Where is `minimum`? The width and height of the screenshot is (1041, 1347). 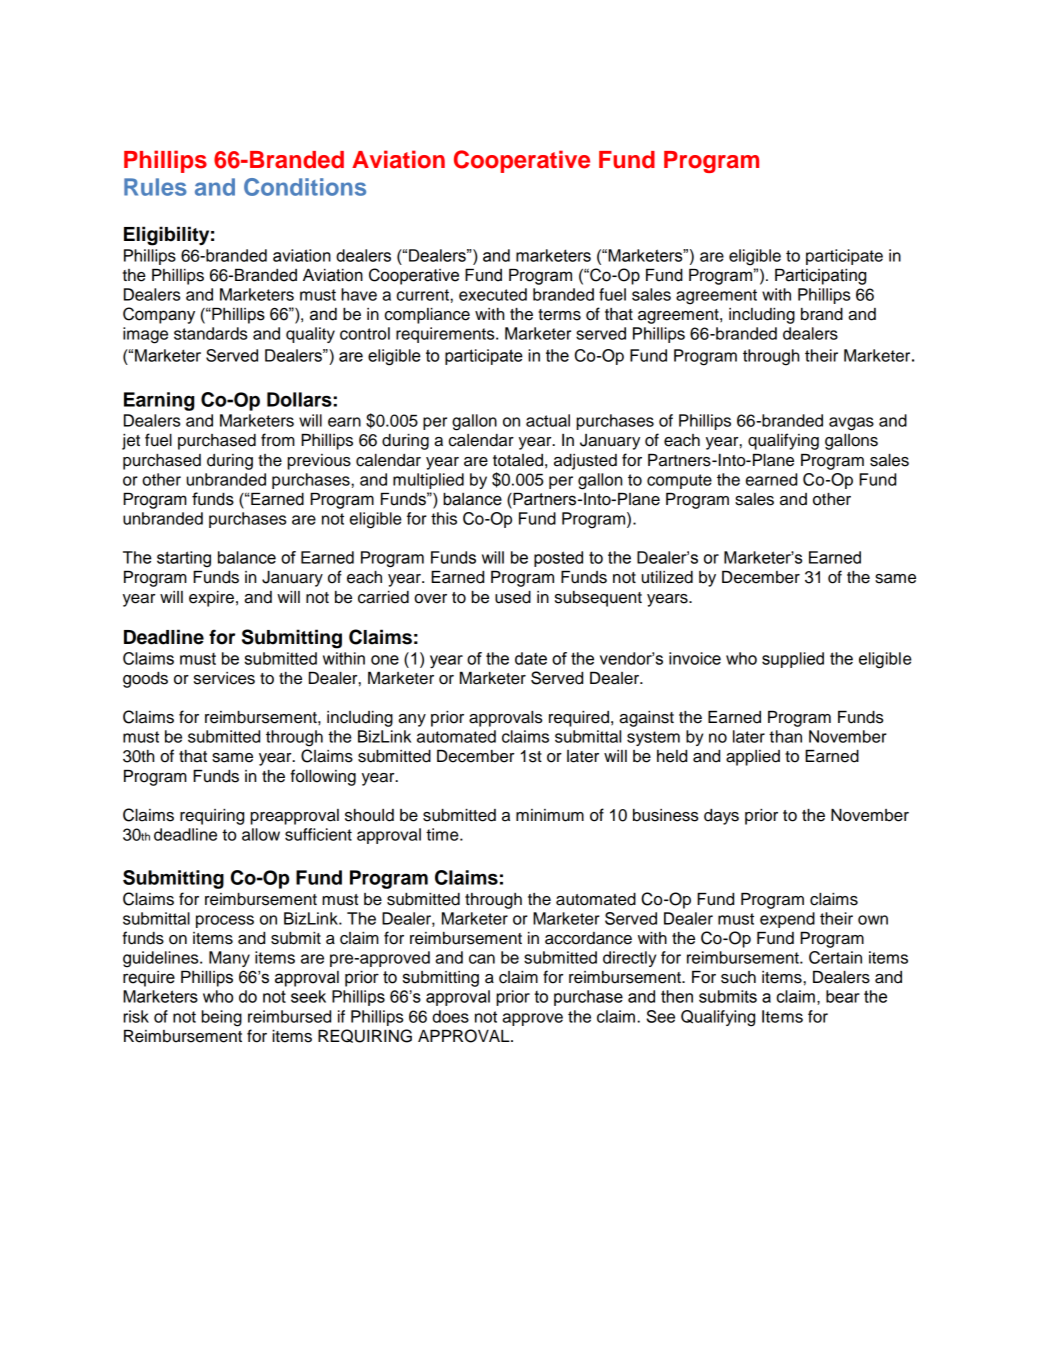 minimum is located at coordinates (550, 815).
